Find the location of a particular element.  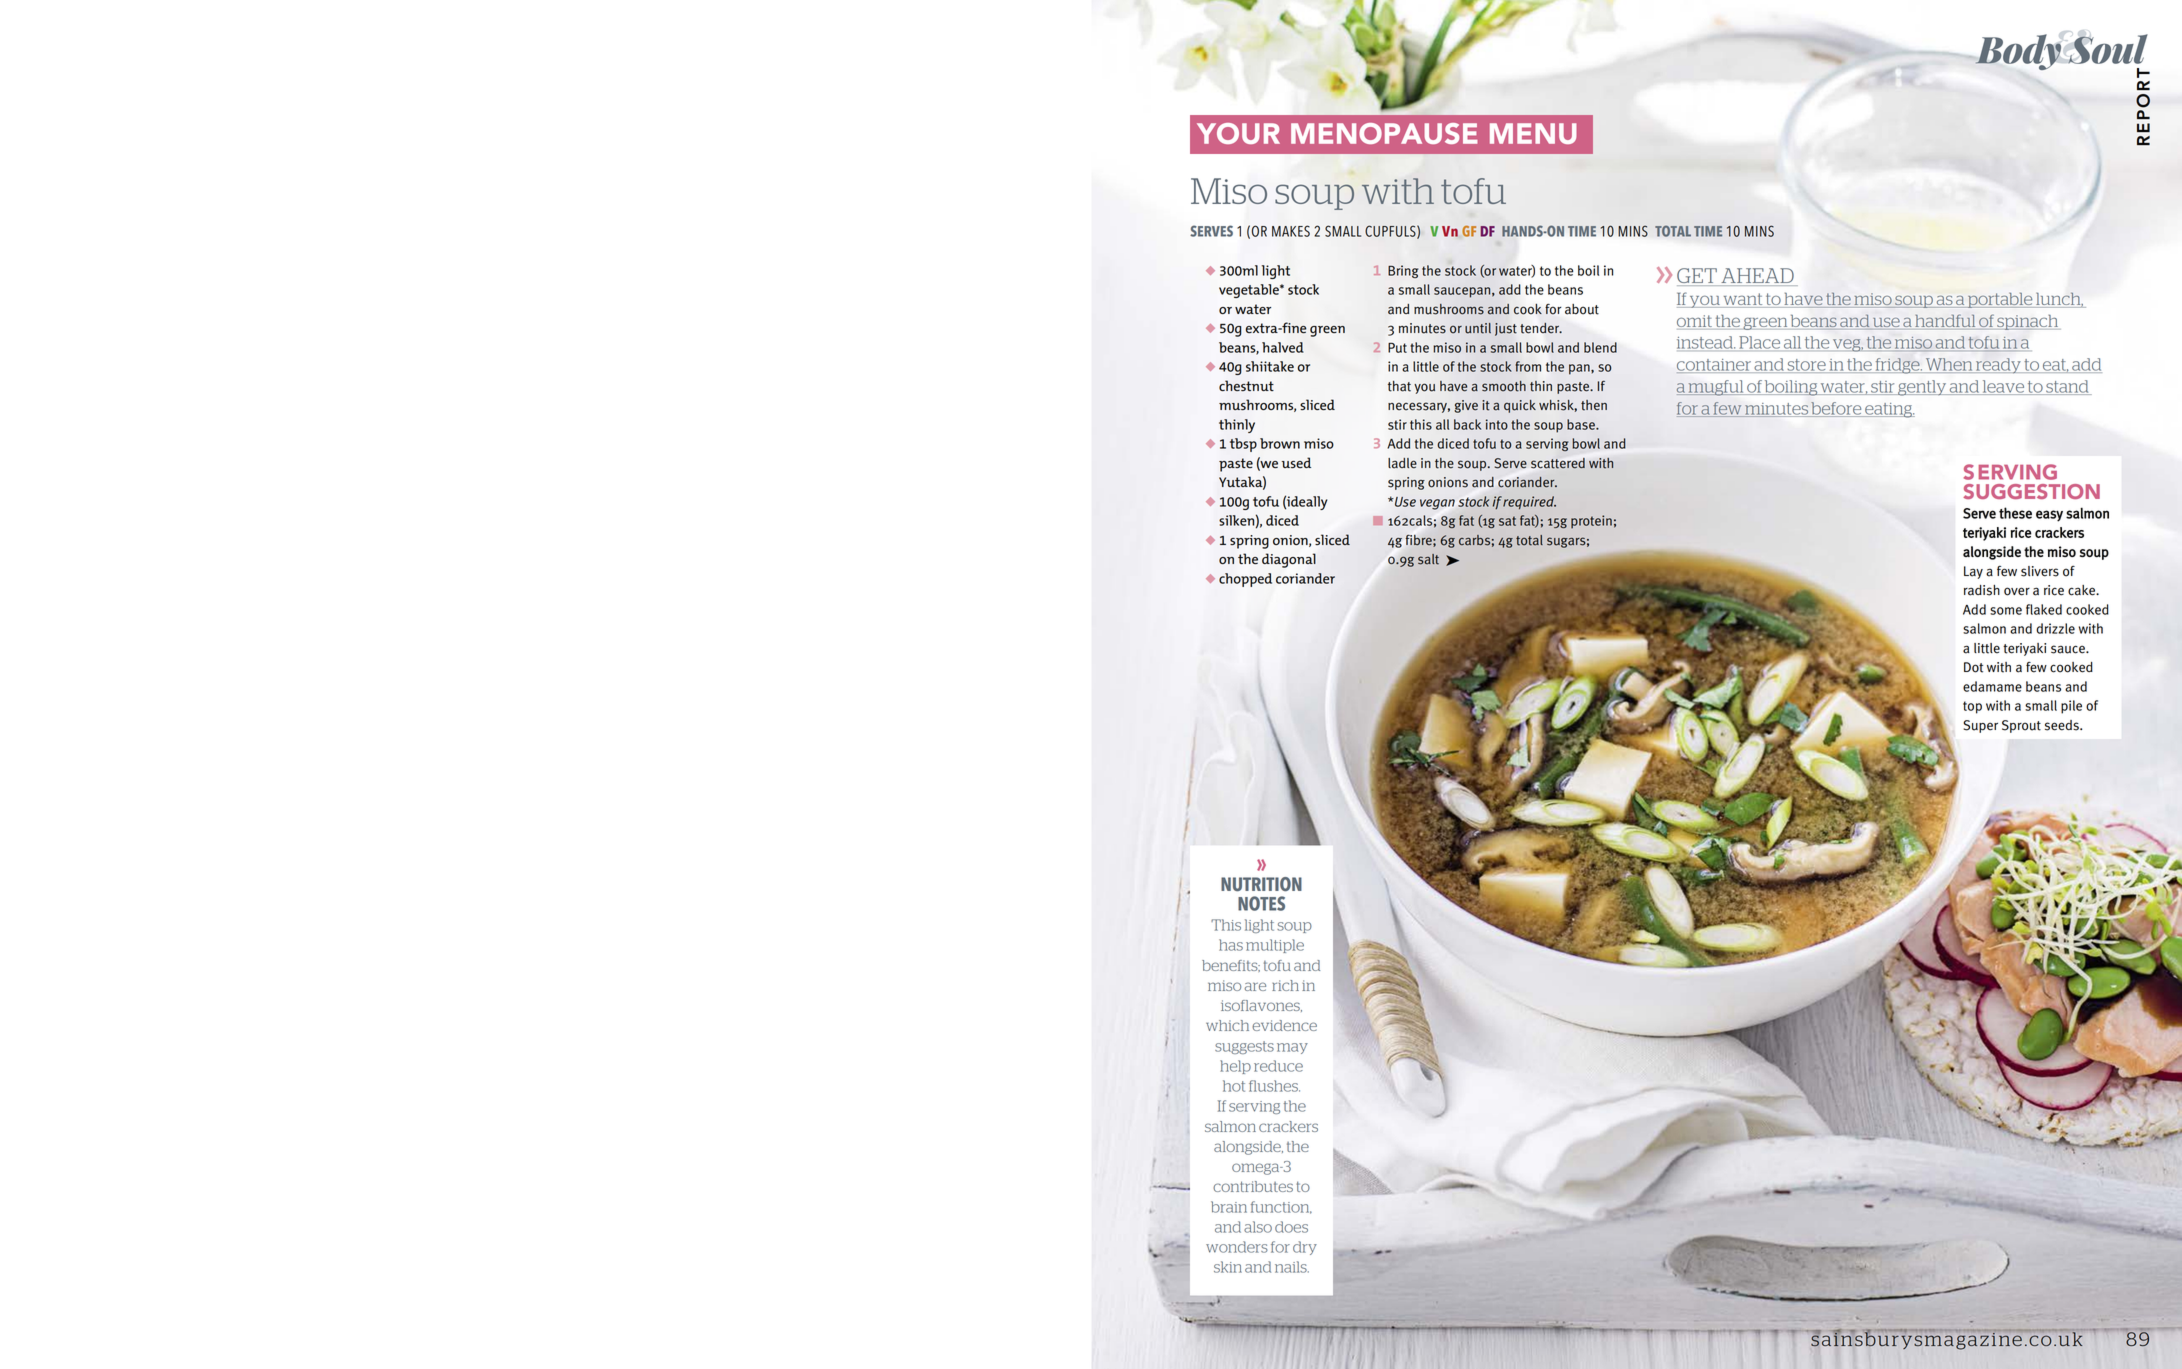

Super is located at coordinates (1980, 726).
